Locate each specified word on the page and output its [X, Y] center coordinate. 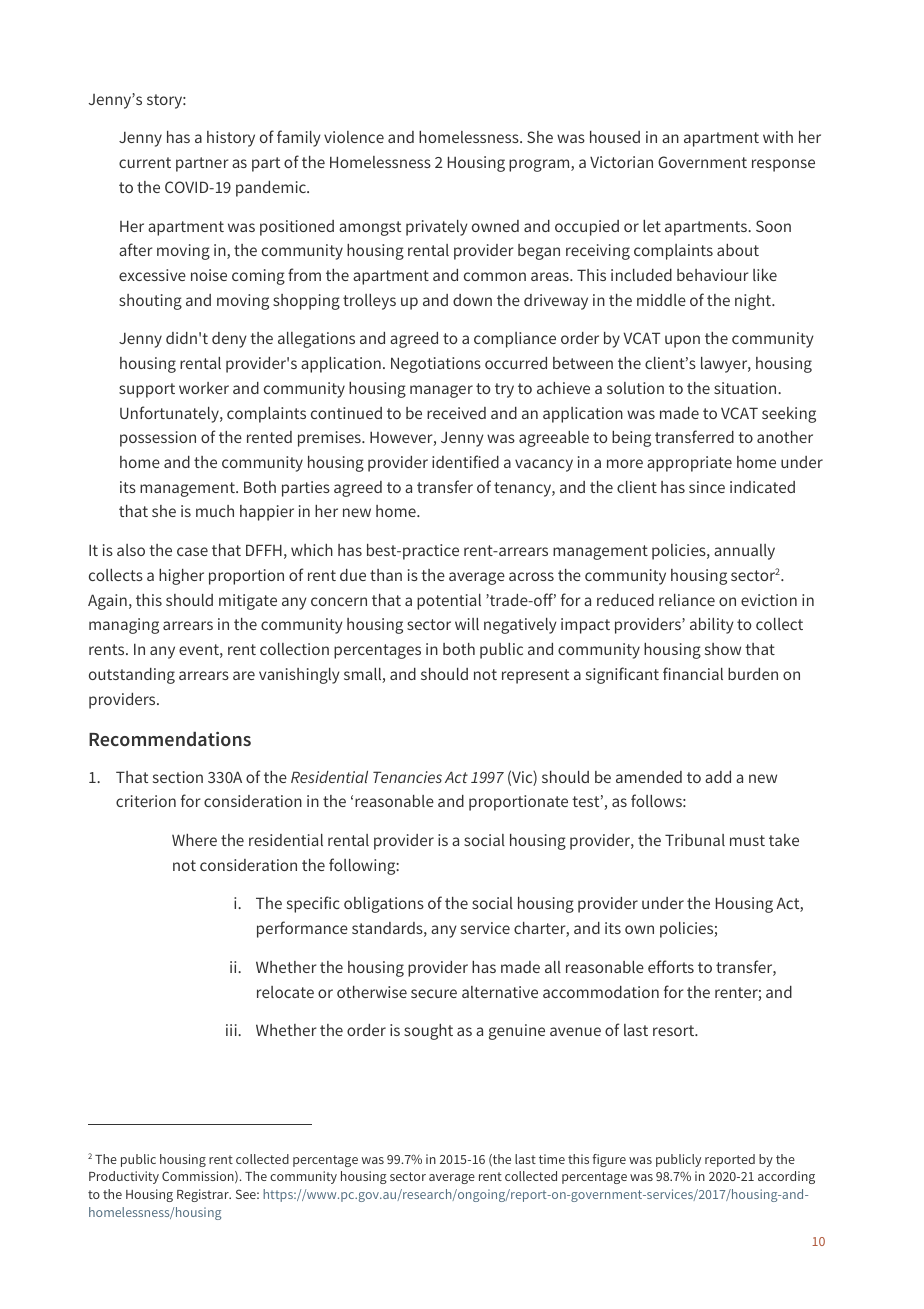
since [707, 487]
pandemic [272, 189]
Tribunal [695, 840]
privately [437, 228]
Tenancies [407, 777]
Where [194, 840]
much [215, 511]
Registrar [204, 1195]
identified [465, 461]
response [783, 165]
